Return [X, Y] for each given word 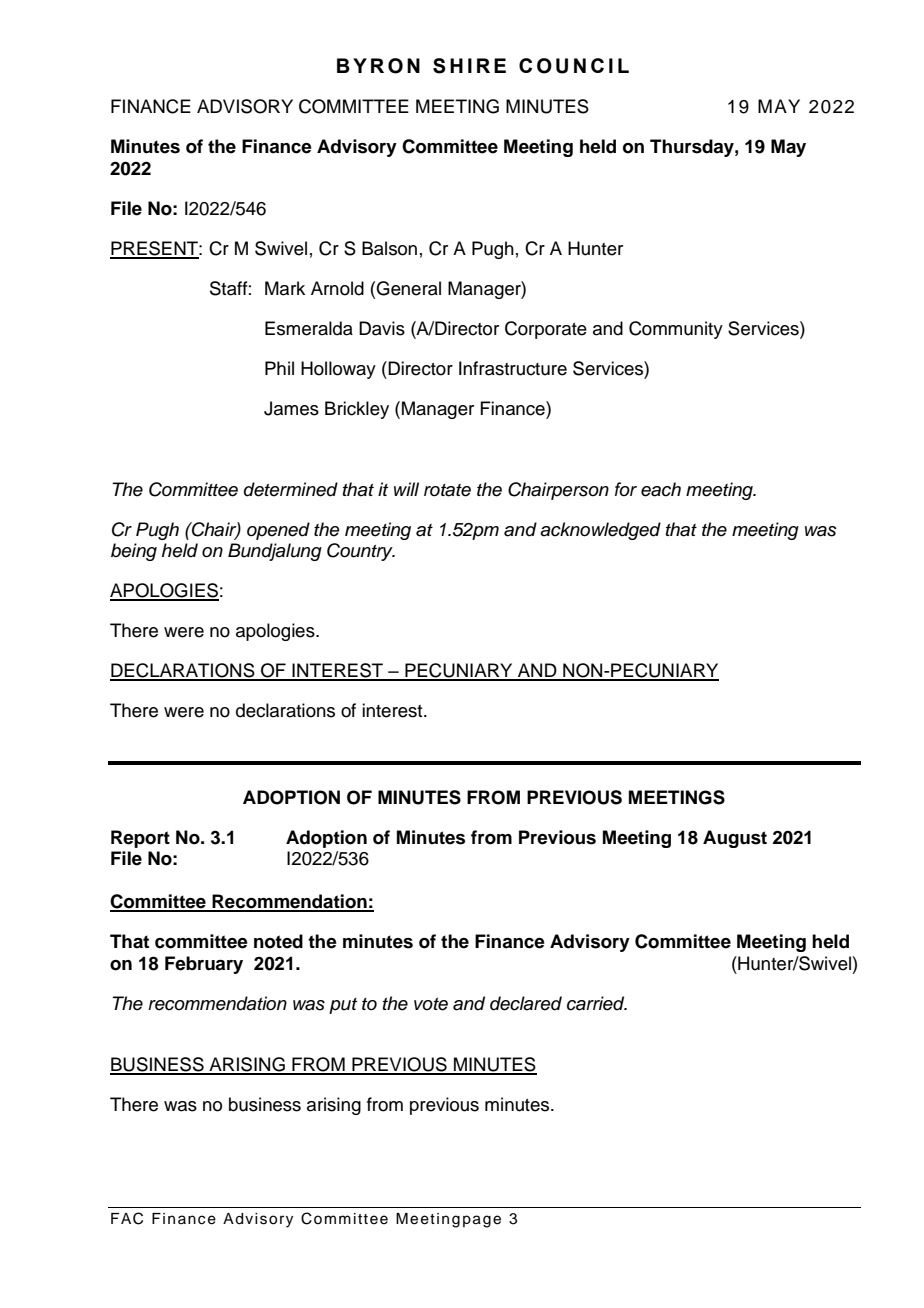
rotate [447, 490]
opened [278, 531]
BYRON [378, 66]
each [661, 489]
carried [597, 1003]
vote [431, 1004]
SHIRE [469, 66]
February [204, 965]
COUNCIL [574, 66]
